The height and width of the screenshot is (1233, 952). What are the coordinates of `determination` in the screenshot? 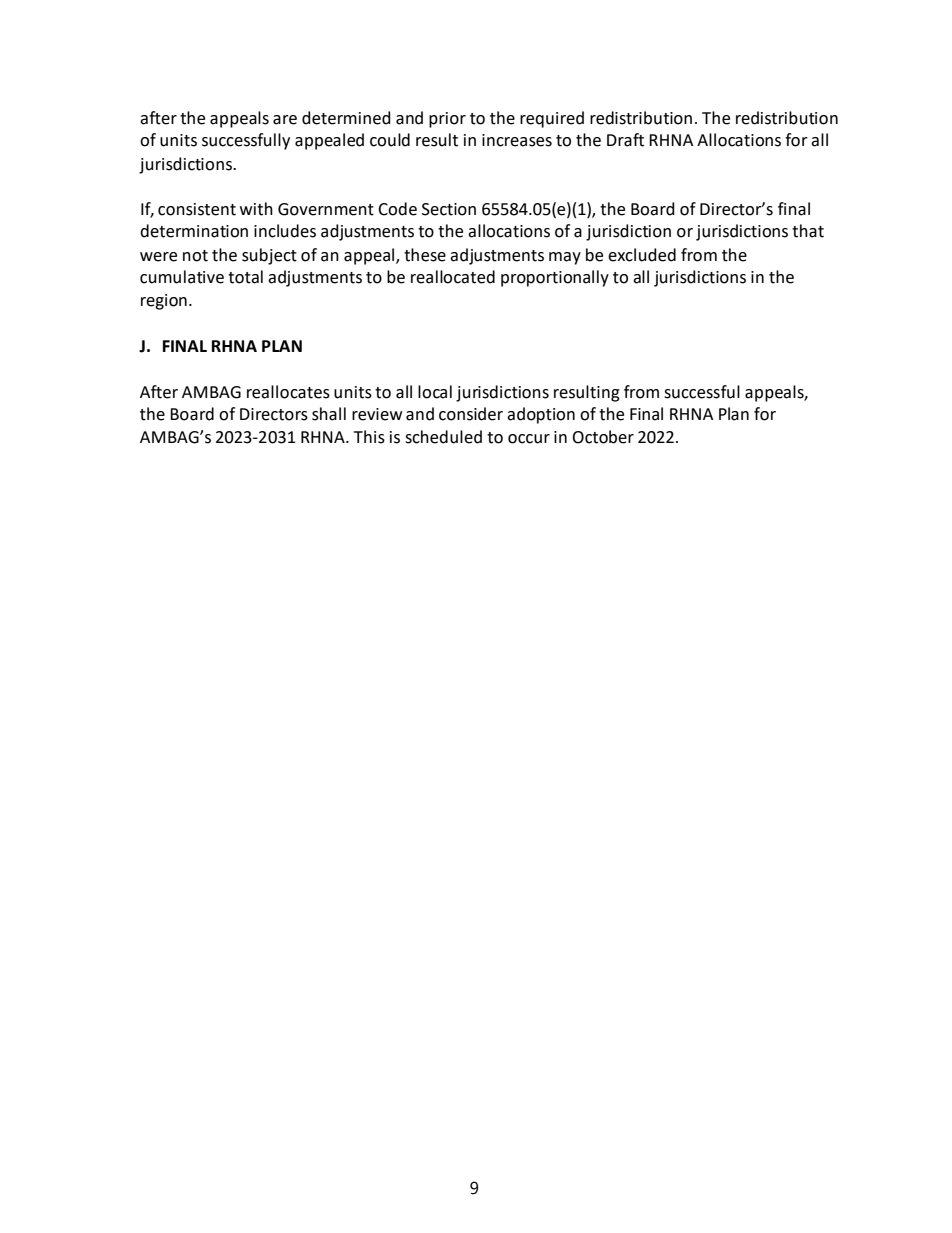 It's located at (194, 231).
